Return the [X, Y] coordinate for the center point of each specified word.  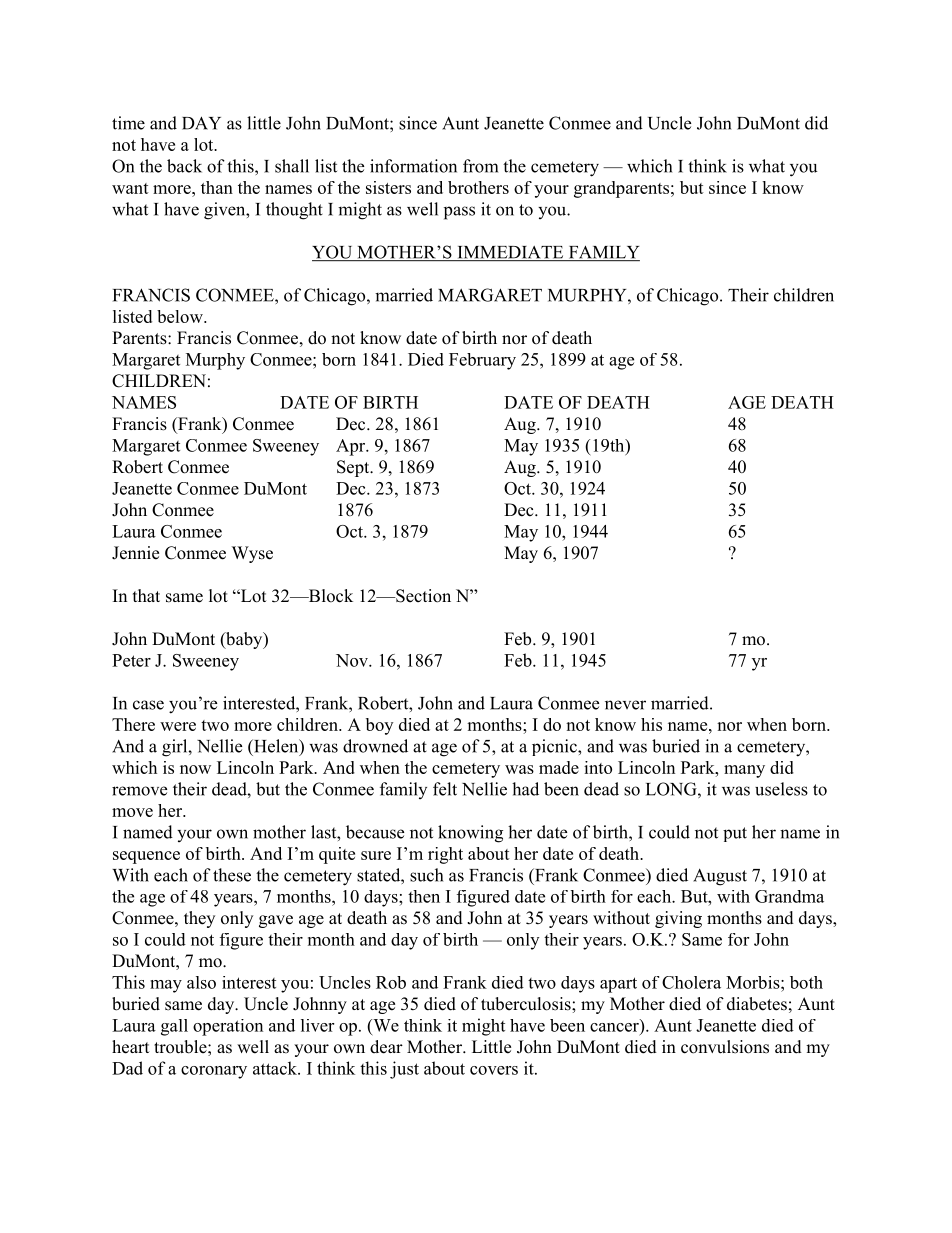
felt [445, 789]
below [181, 316]
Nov [353, 660]
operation [228, 1027]
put [735, 834]
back [184, 166]
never [625, 705]
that [146, 595]
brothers [478, 187]
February [482, 361]
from [480, 166]
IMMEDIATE [510, 253]
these [232, 875]
